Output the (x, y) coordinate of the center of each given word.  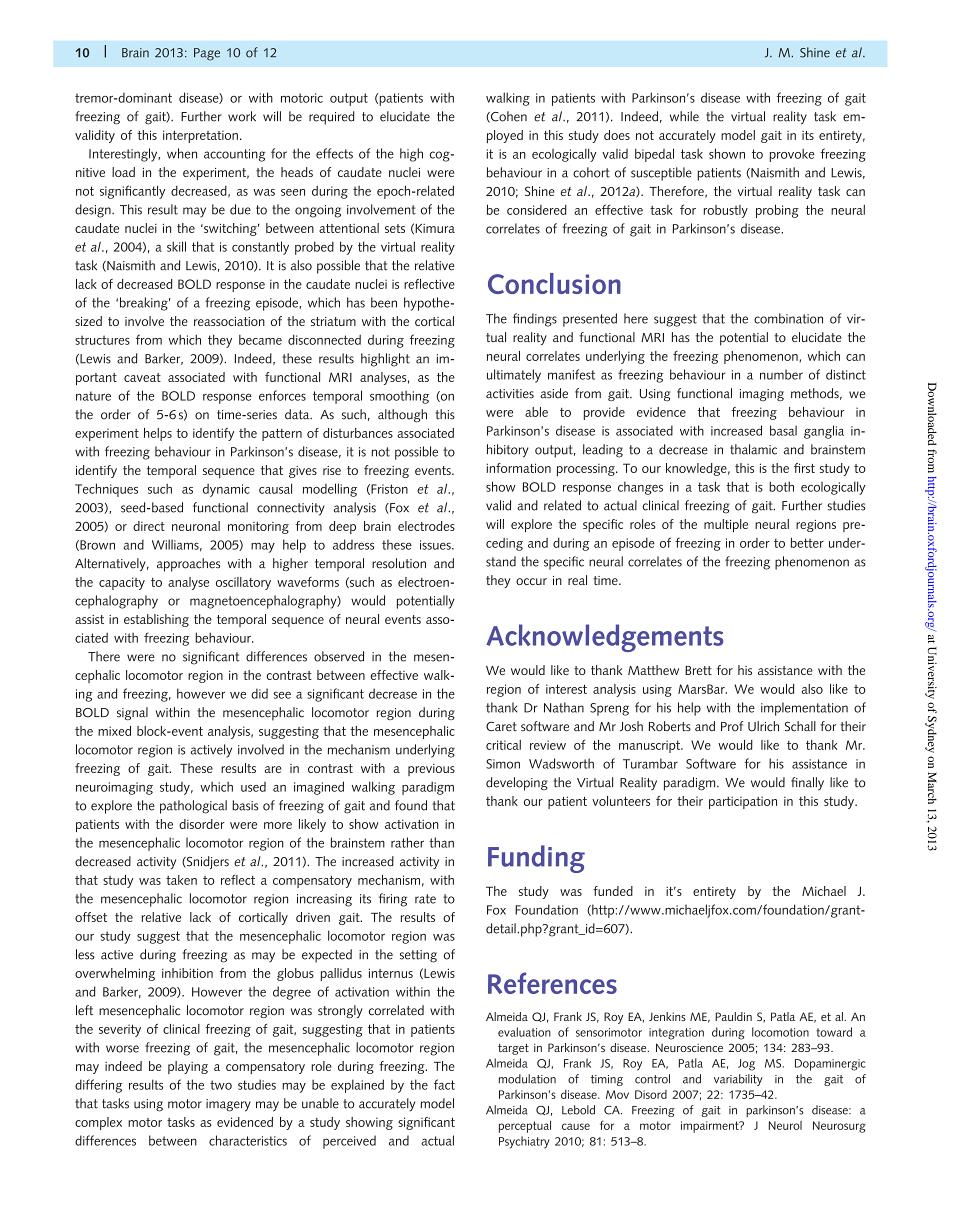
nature (93, 396)
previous (431, 770)
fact (444, 1084)
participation (743, 802)
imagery (228, 1105)
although (402, 415)
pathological (193, 807)
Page (207, 54)
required (332, 118)
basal (783, 430)
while (684, 116)
